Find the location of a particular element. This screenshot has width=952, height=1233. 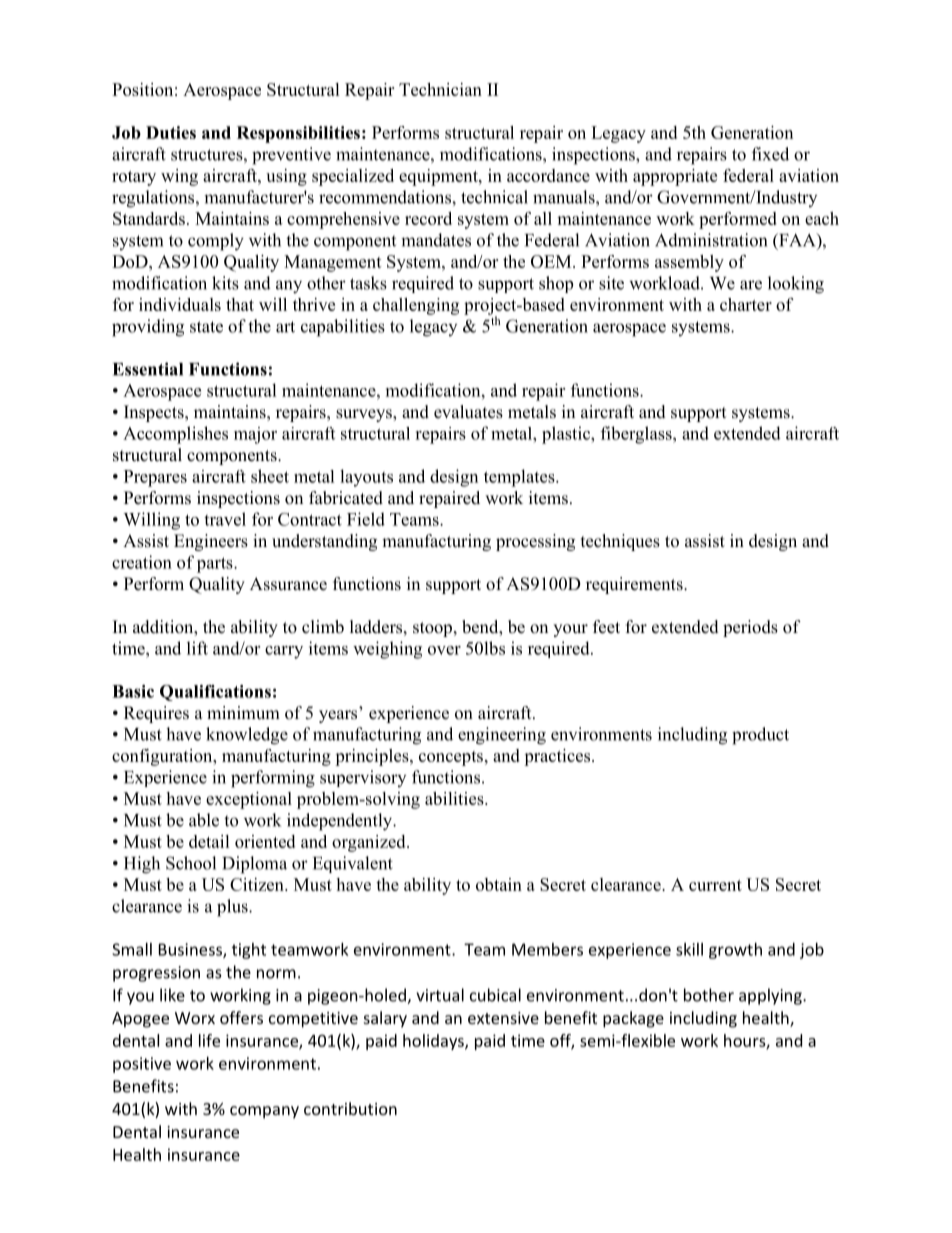

fixed is located at coordinates (770, 154).
